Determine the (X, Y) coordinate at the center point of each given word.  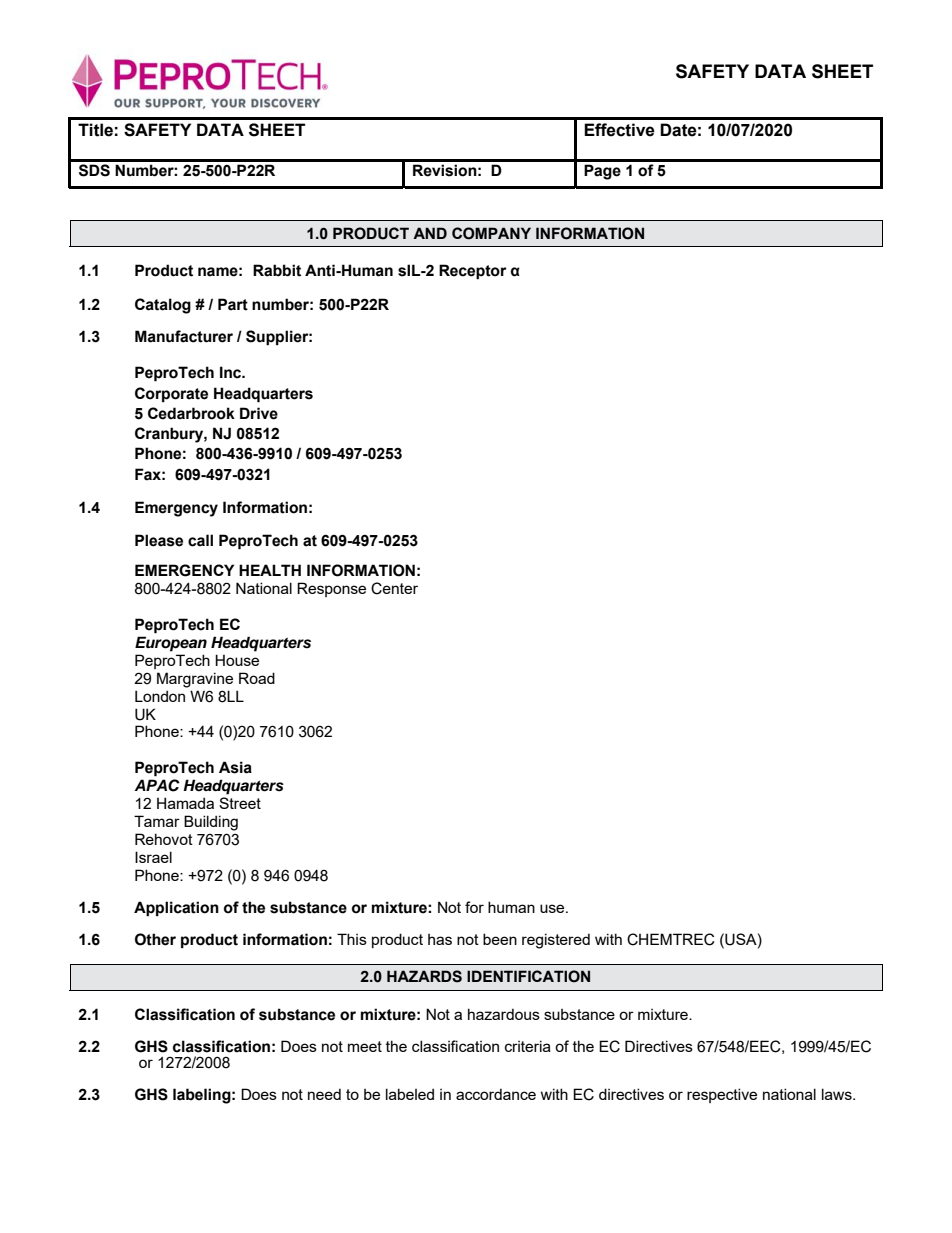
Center (394, 588)
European (171, 644)
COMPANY (491, 233)
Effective (619, 130)
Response (331, 589)
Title (95, 130)
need (324, 1094)
